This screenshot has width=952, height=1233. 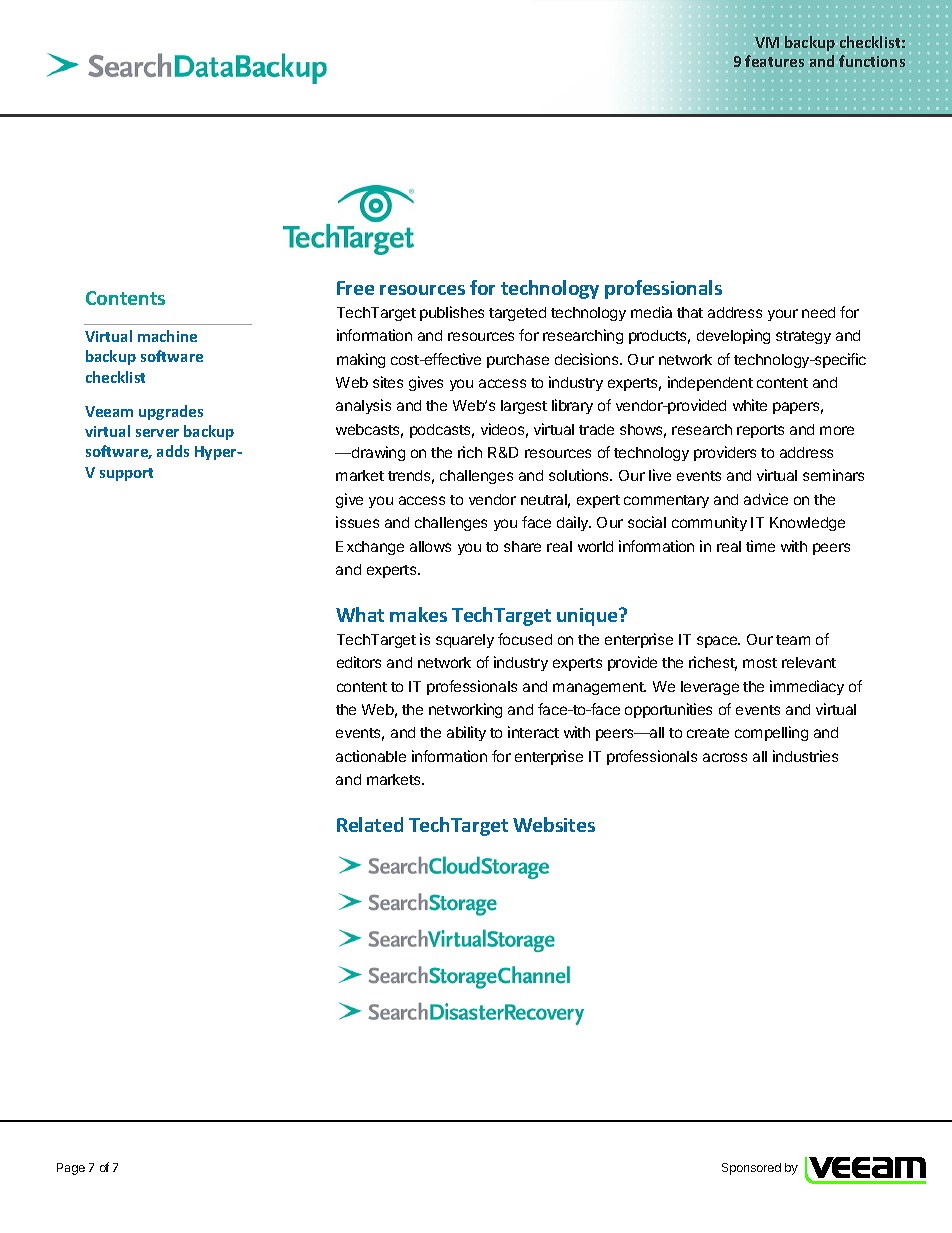 What do you see at coordinates (355, 288) in the screenshot?
I see `Free` at bounding box center [355, 288].
